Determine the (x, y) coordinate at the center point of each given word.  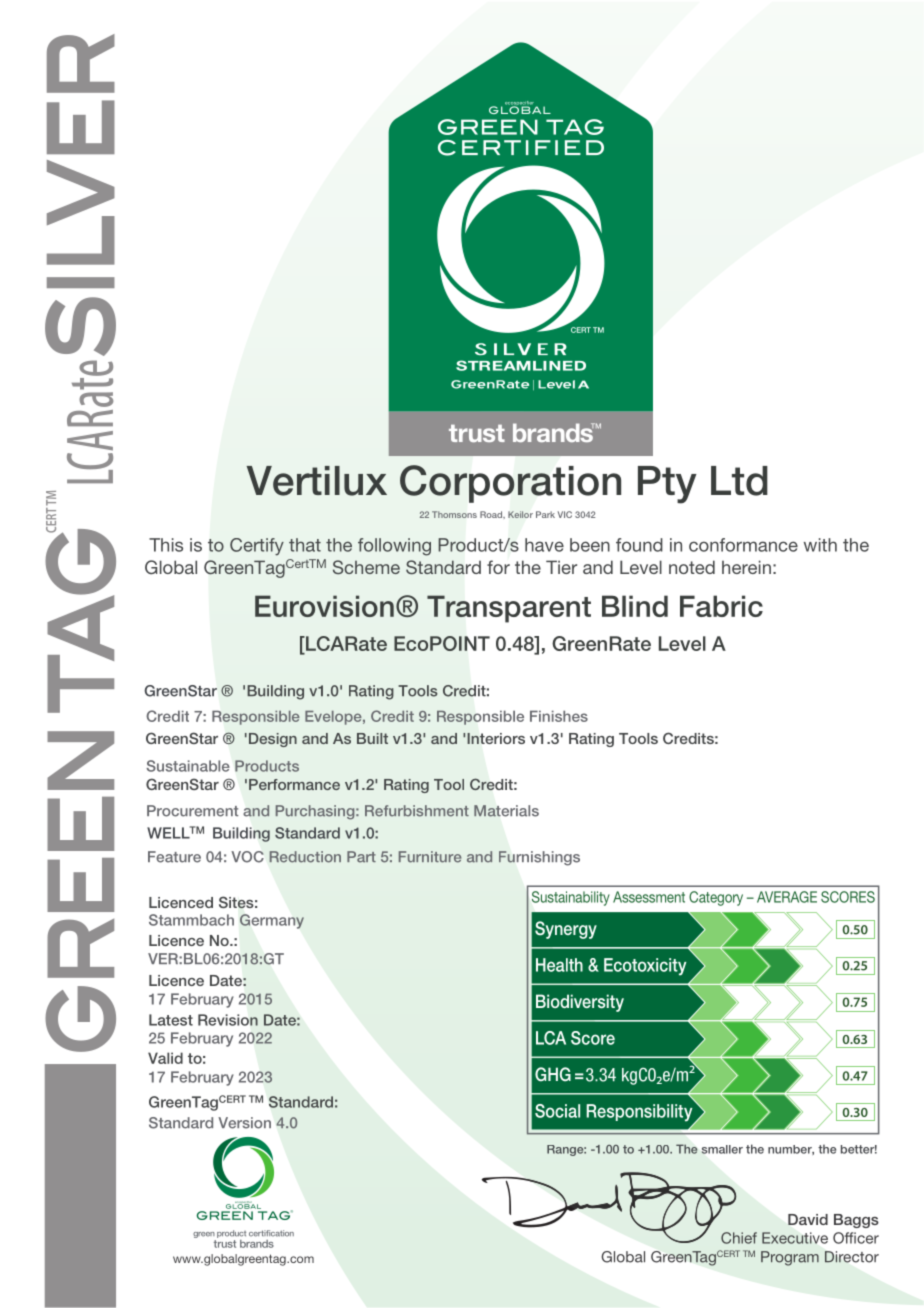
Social (557, 1111)
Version (244, 1123)
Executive (795, 1238)
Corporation (510, 484)
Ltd (739, 481)
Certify (257, 547)
